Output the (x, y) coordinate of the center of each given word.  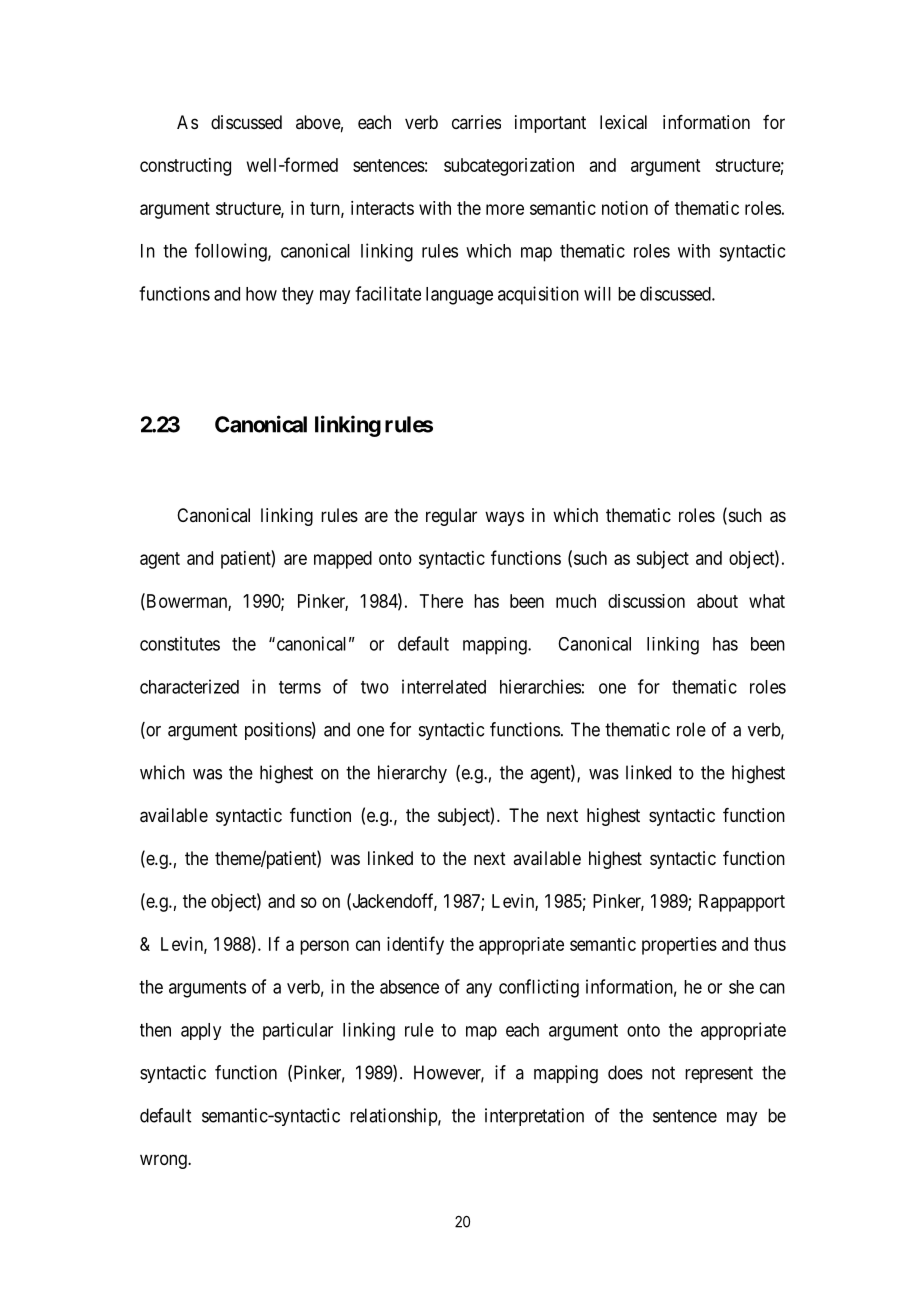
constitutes (180, 643)
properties (679, 946)
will (597, 293)
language (459, 296)
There (441, 601)
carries (476, 122)
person (324, 947)
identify (415, 945)
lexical (623, 122)
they (298, 296)
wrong (164, 1161)
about (717, 601)
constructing (185, 167)
